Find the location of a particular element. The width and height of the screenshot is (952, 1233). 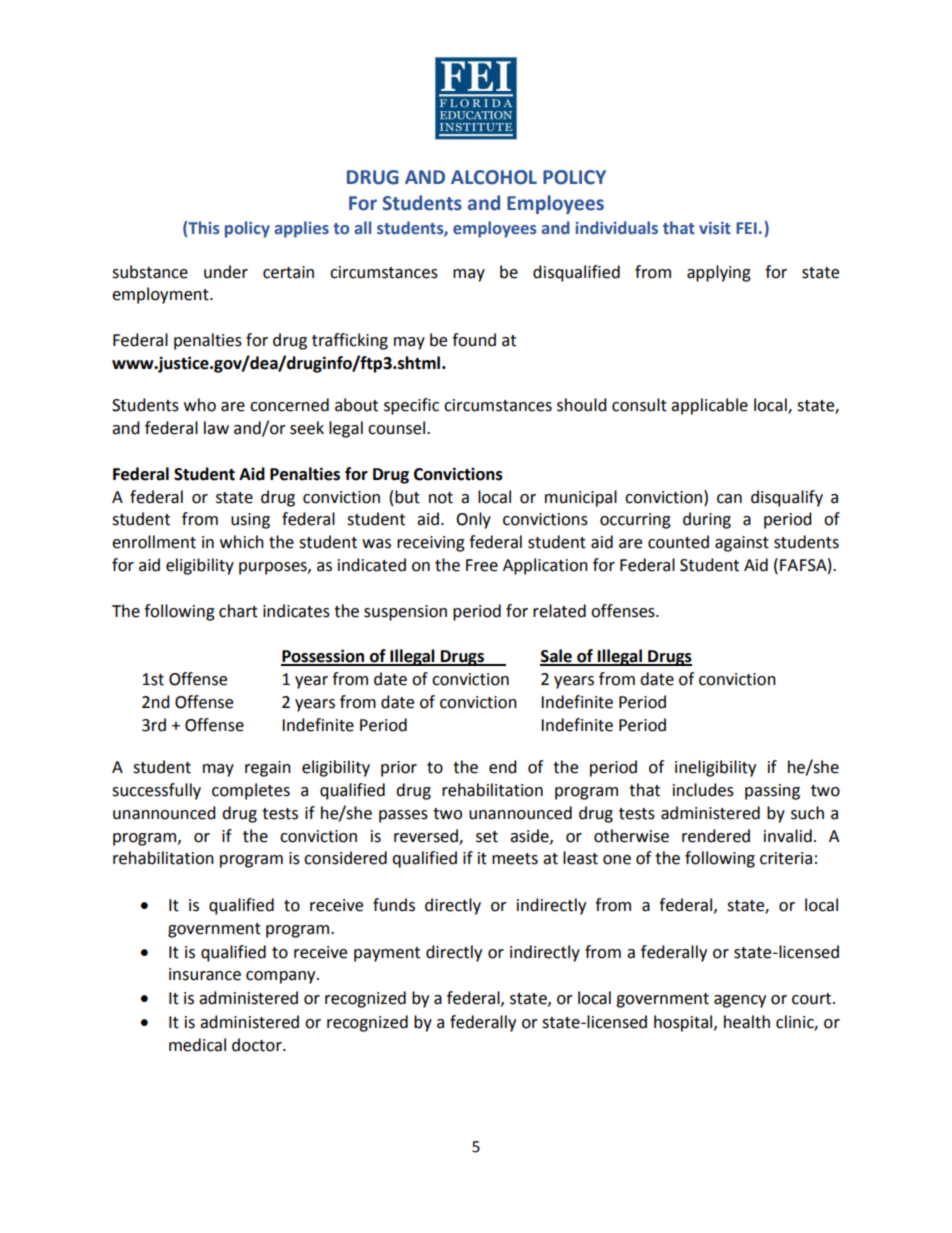

ALCOHOL is located at coordinates (494, 177).
